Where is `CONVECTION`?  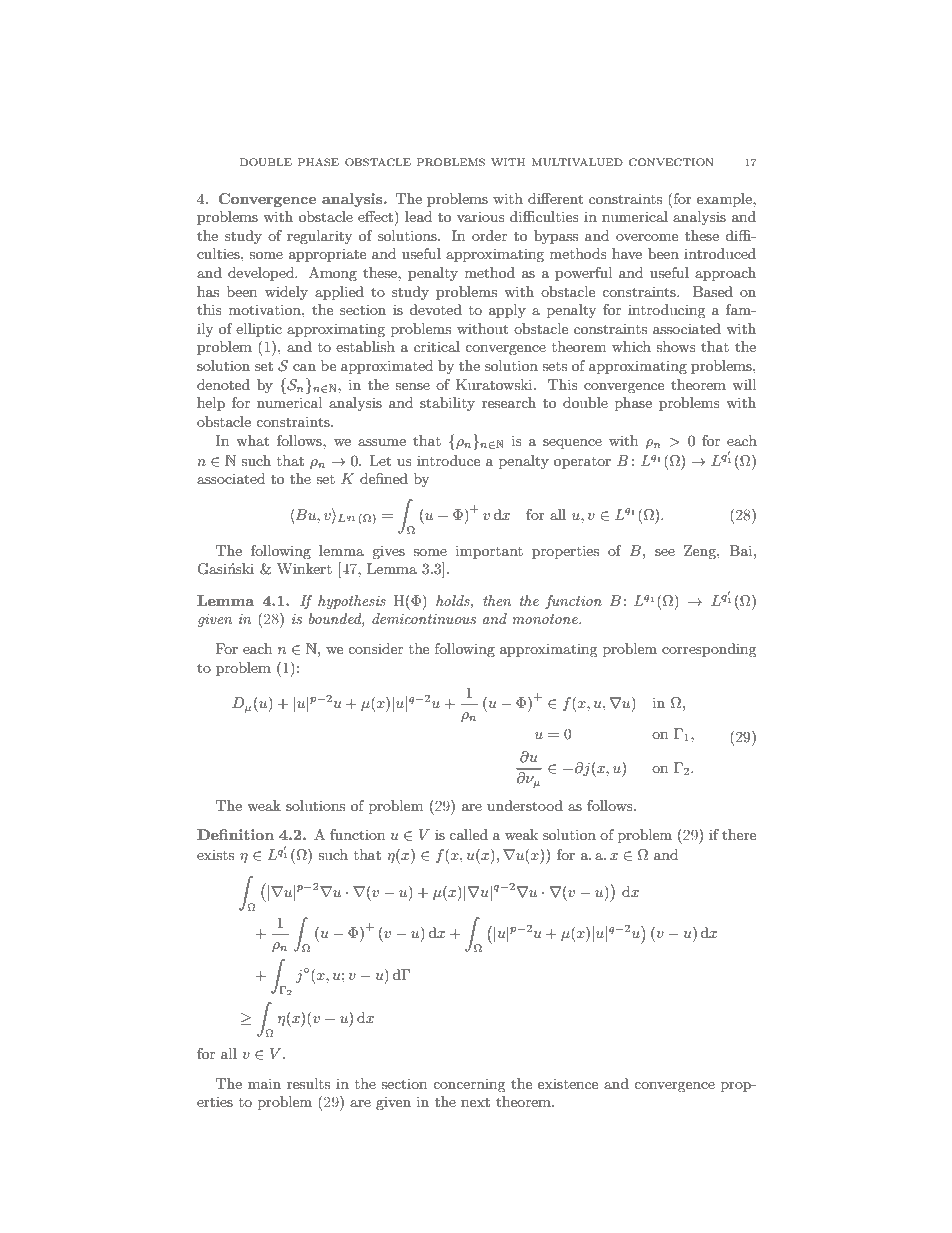
CONVECTION is located at coordinates (671, 162).
